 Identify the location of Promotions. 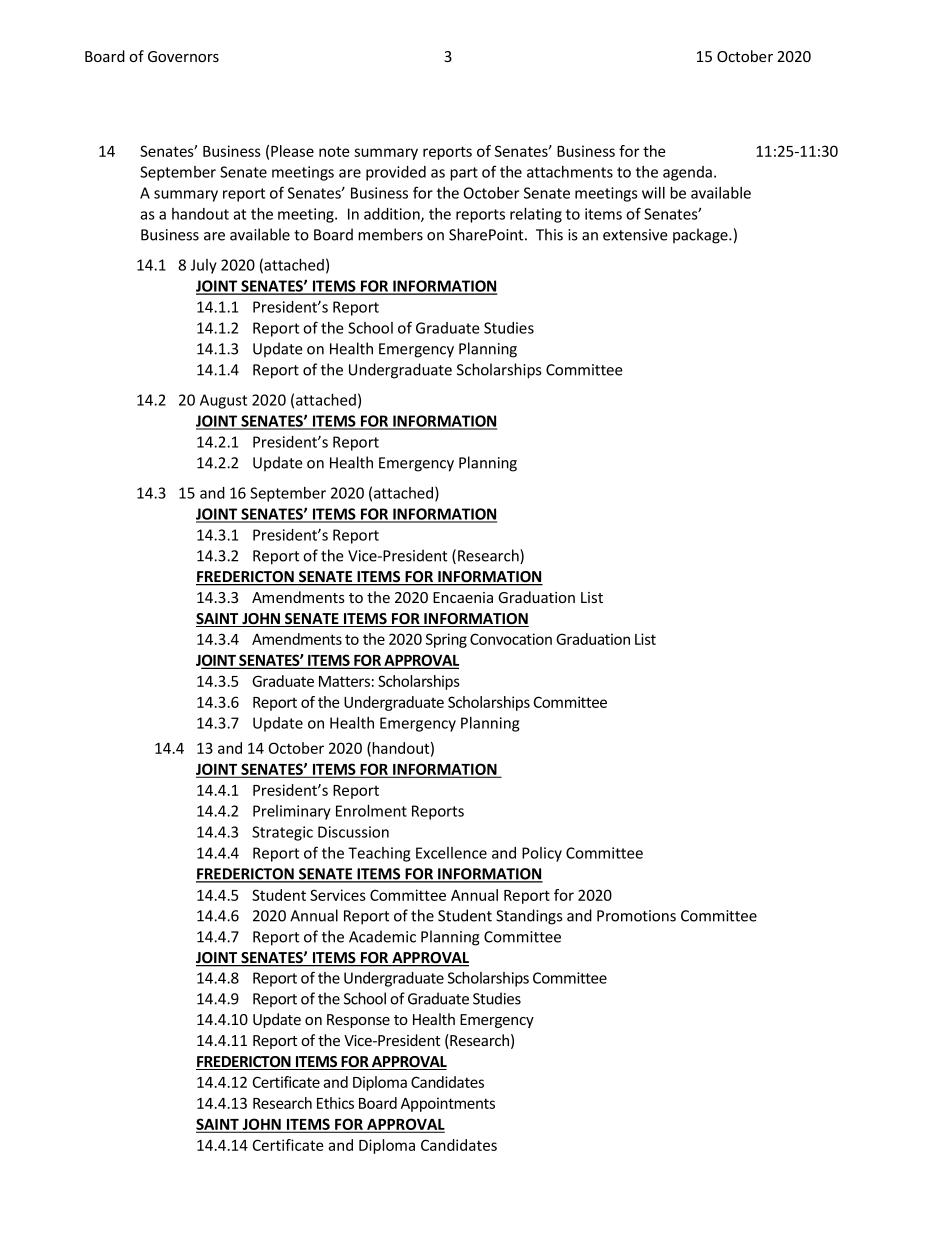
(636, 916).
